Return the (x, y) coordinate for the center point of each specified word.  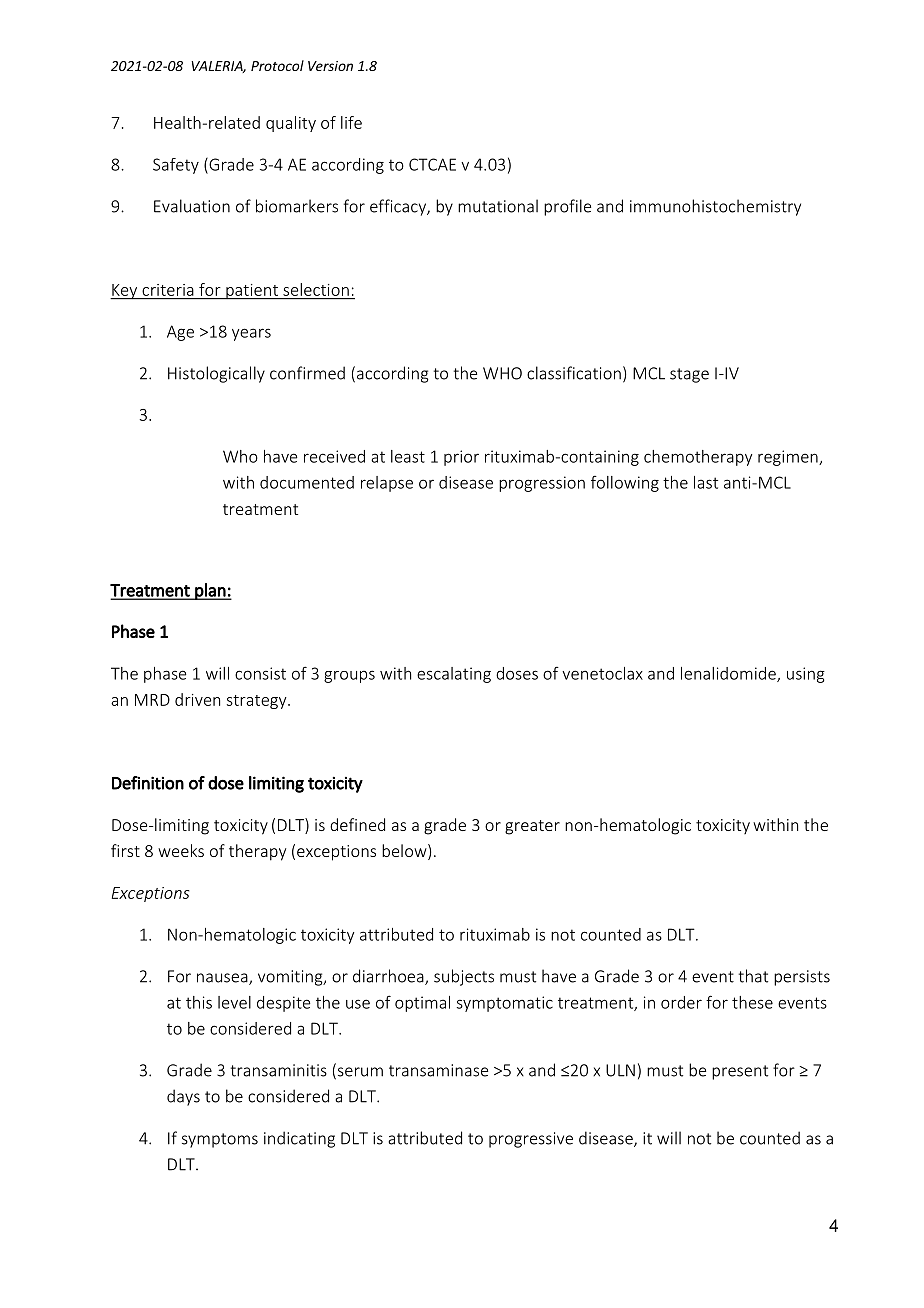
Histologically (216, 374)
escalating (454, 675)
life (351, 122)
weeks (181, 850)
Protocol (277, 65)
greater (532, 827)
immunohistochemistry (715, 207)
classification (574, 373)
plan (210, 591)
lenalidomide (729, 674)
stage (689, 375)
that (753, 976)
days (183, 1097)
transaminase (438, 1070)
